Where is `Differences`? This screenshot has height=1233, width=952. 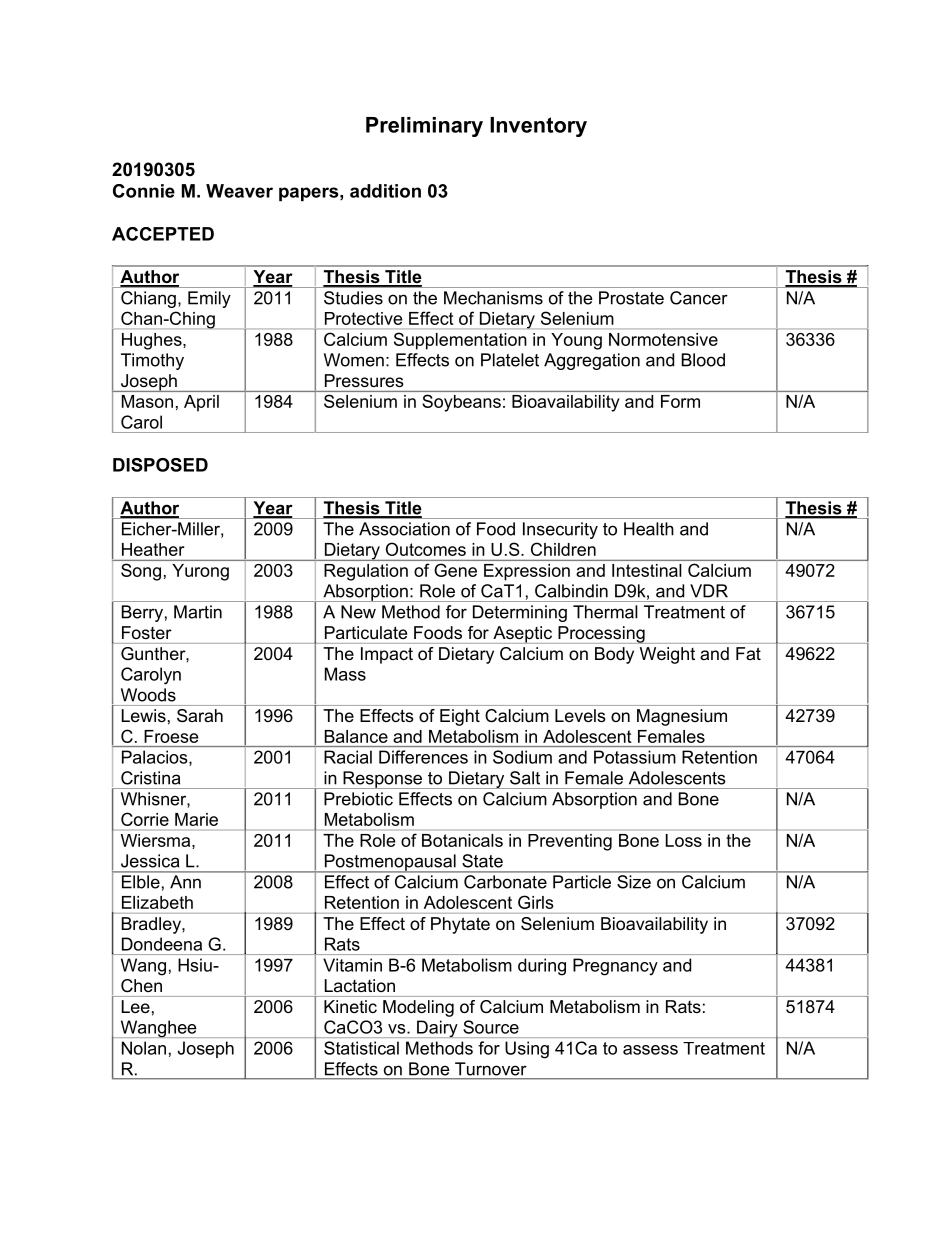 Differences is located at coordinates (423, 757).
